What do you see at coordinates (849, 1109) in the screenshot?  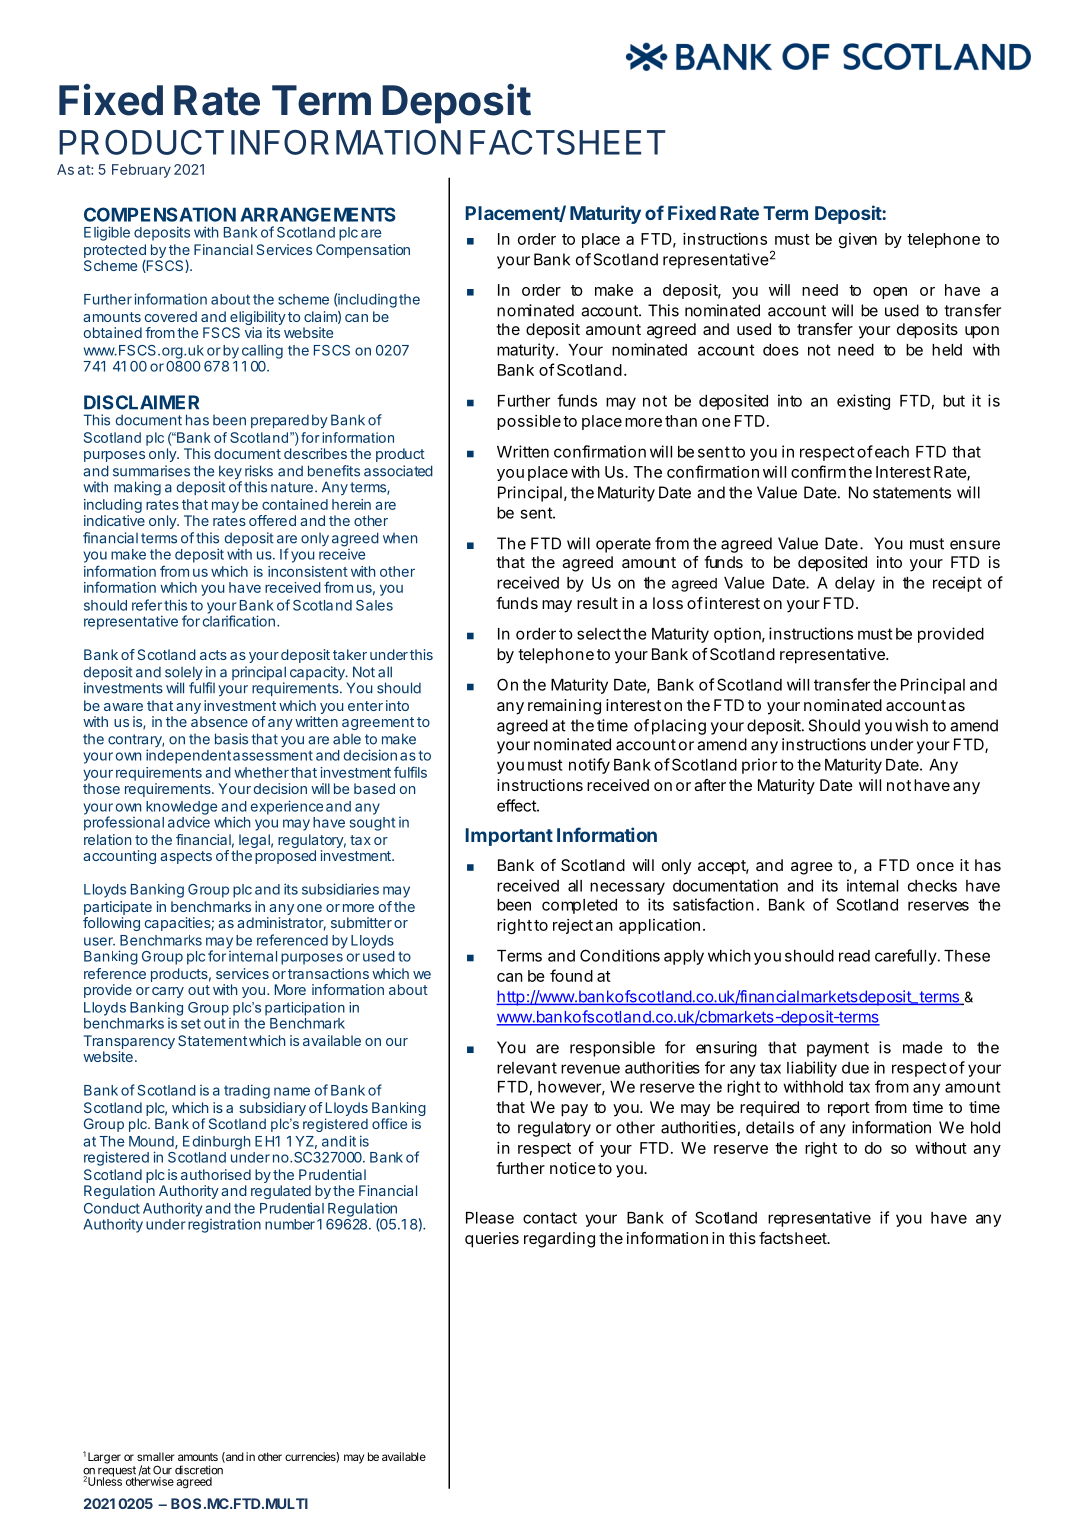 I see `report` at bounding box center [849, 1109].
